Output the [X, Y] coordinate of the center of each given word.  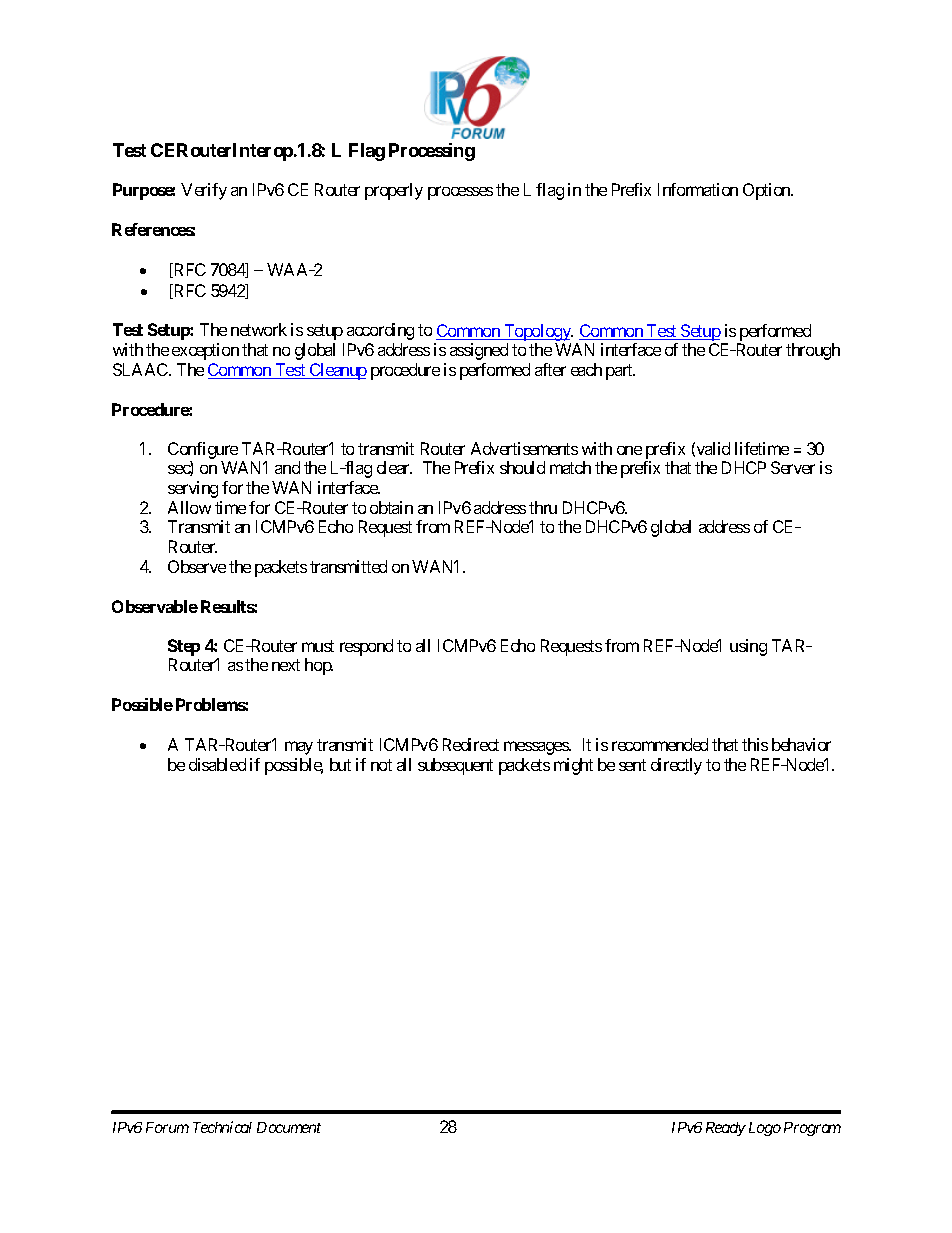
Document [289, 1127]
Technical [222, 1127]
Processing [432, 152]
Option [768, 191]
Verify [204, 191]
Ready [726, 1129]
